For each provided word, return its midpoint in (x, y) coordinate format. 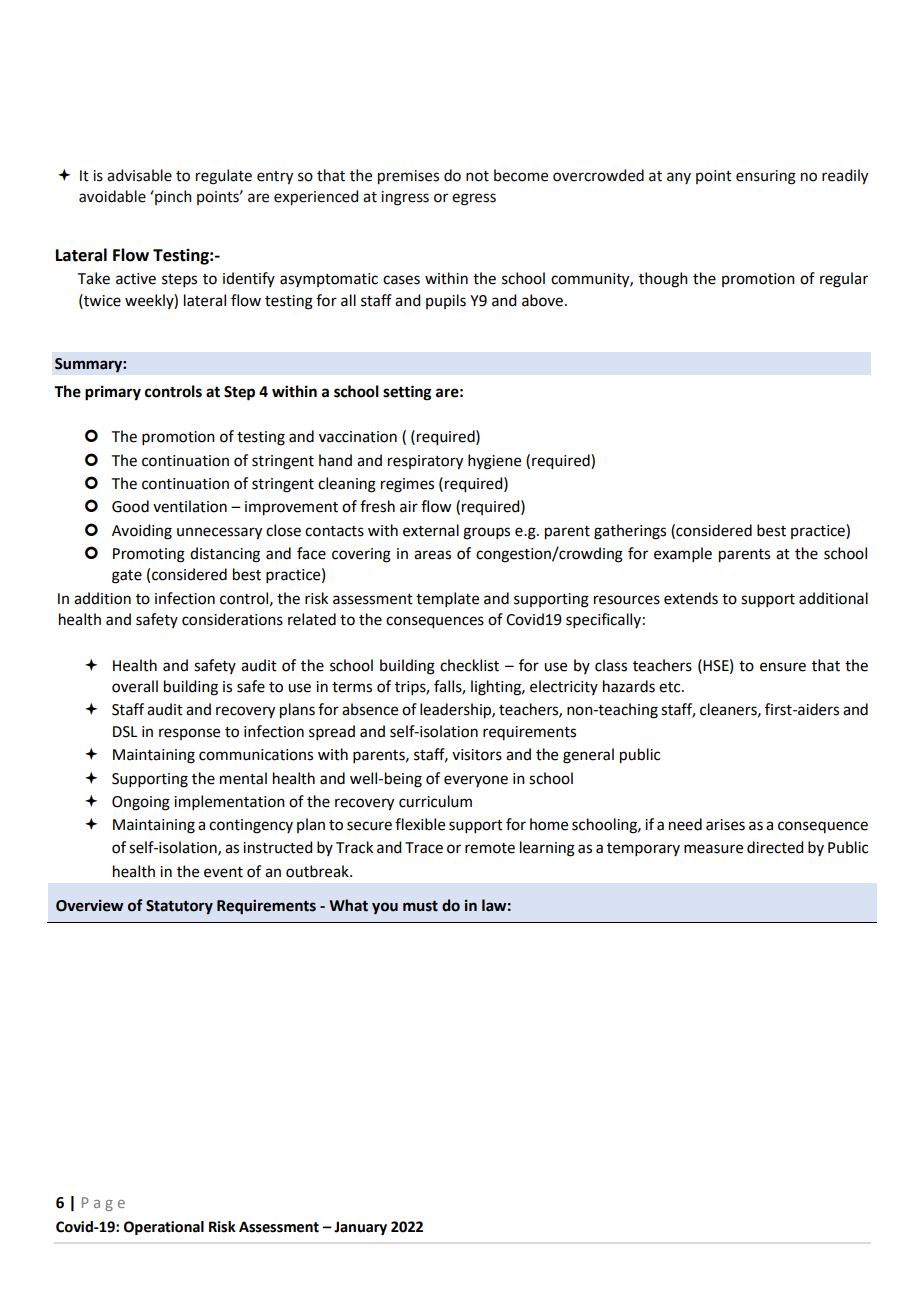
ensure (783, 667)
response (189, 734)
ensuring (766, 177)
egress (474, 199)
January (360, 1228)
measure (713, 849)
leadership (456, 711)
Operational (164, 1228)
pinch (172, 197)
